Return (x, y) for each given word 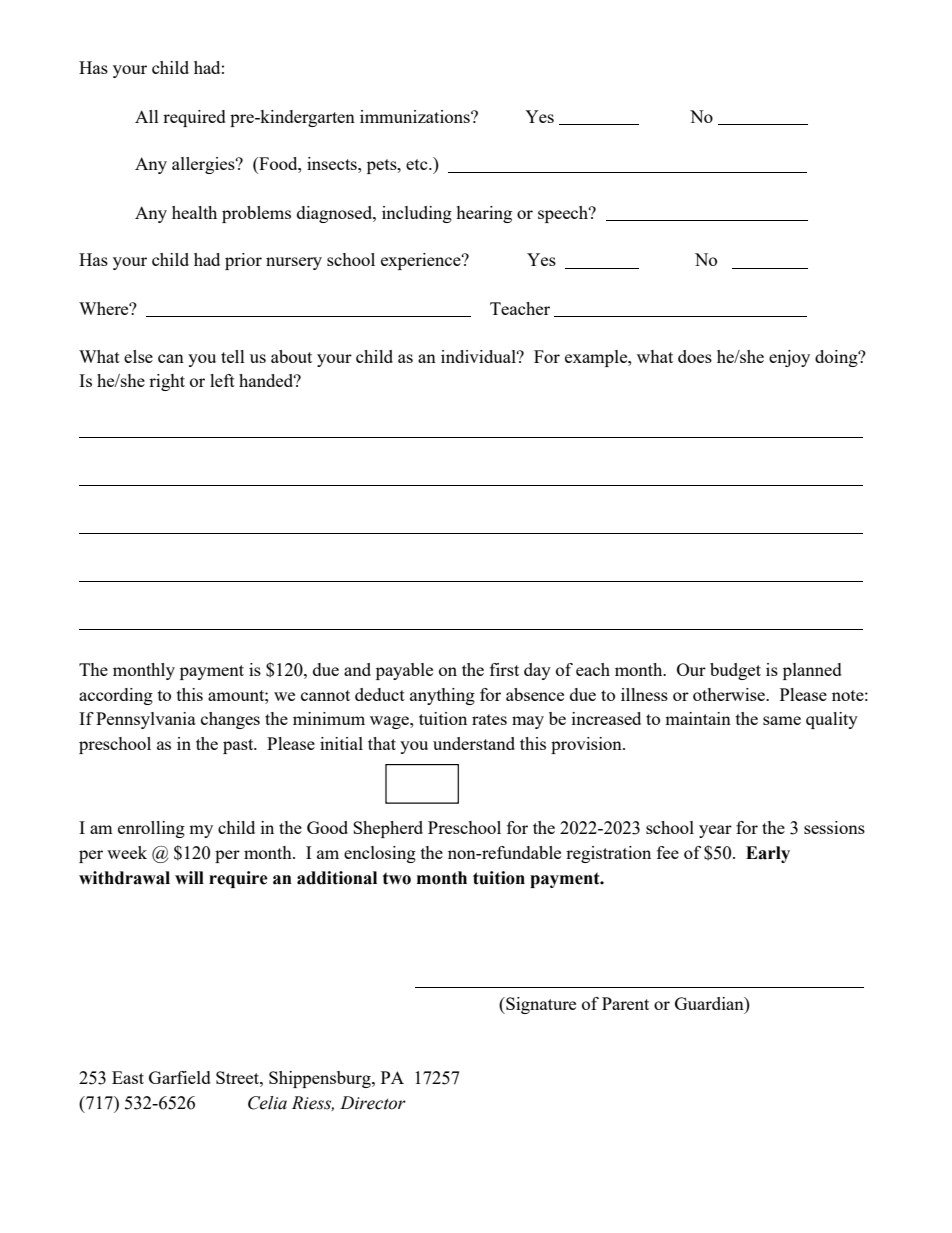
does (695, 356)
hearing (484, 214)
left (222, 380)
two (397, 878)
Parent (625, 1003)
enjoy (789, 358)
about (291, 356)
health (194, 212)
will (189, 877)
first (504, 669)
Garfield (180, 1077)
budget (735, 671)
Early (768, 854)
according (116, 696)
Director (373, 1103)
